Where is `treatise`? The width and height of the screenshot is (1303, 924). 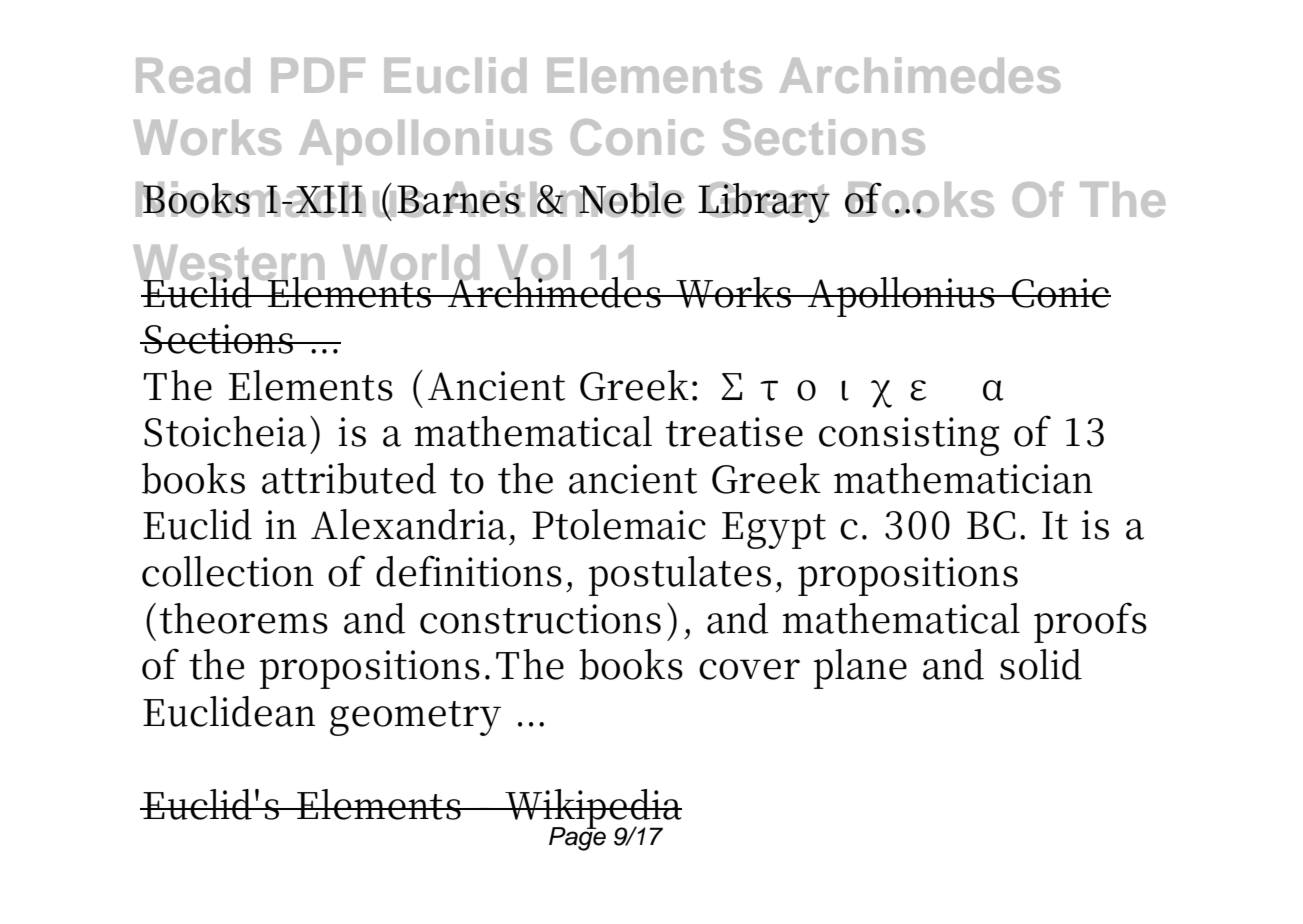 treatise is located at coordinates (734, 432).
